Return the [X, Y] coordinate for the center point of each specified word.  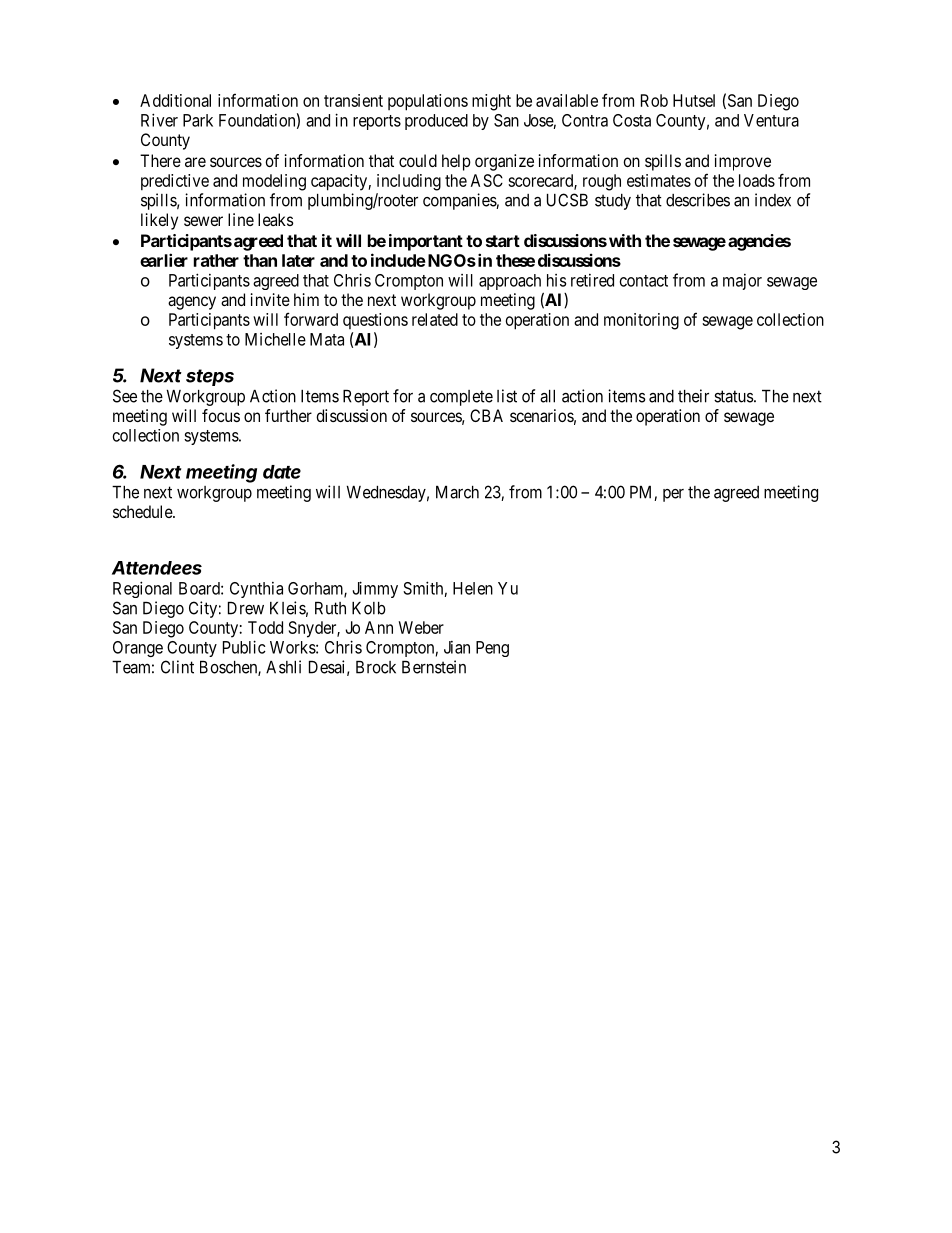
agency [192, 303]
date [282, 472]
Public [244, 647]
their [693, 396]
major [742, 282]
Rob [654, 100]
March [457, 492]
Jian [457, 647]
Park [198, 120]
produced [436, 122]
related [435, 319]
